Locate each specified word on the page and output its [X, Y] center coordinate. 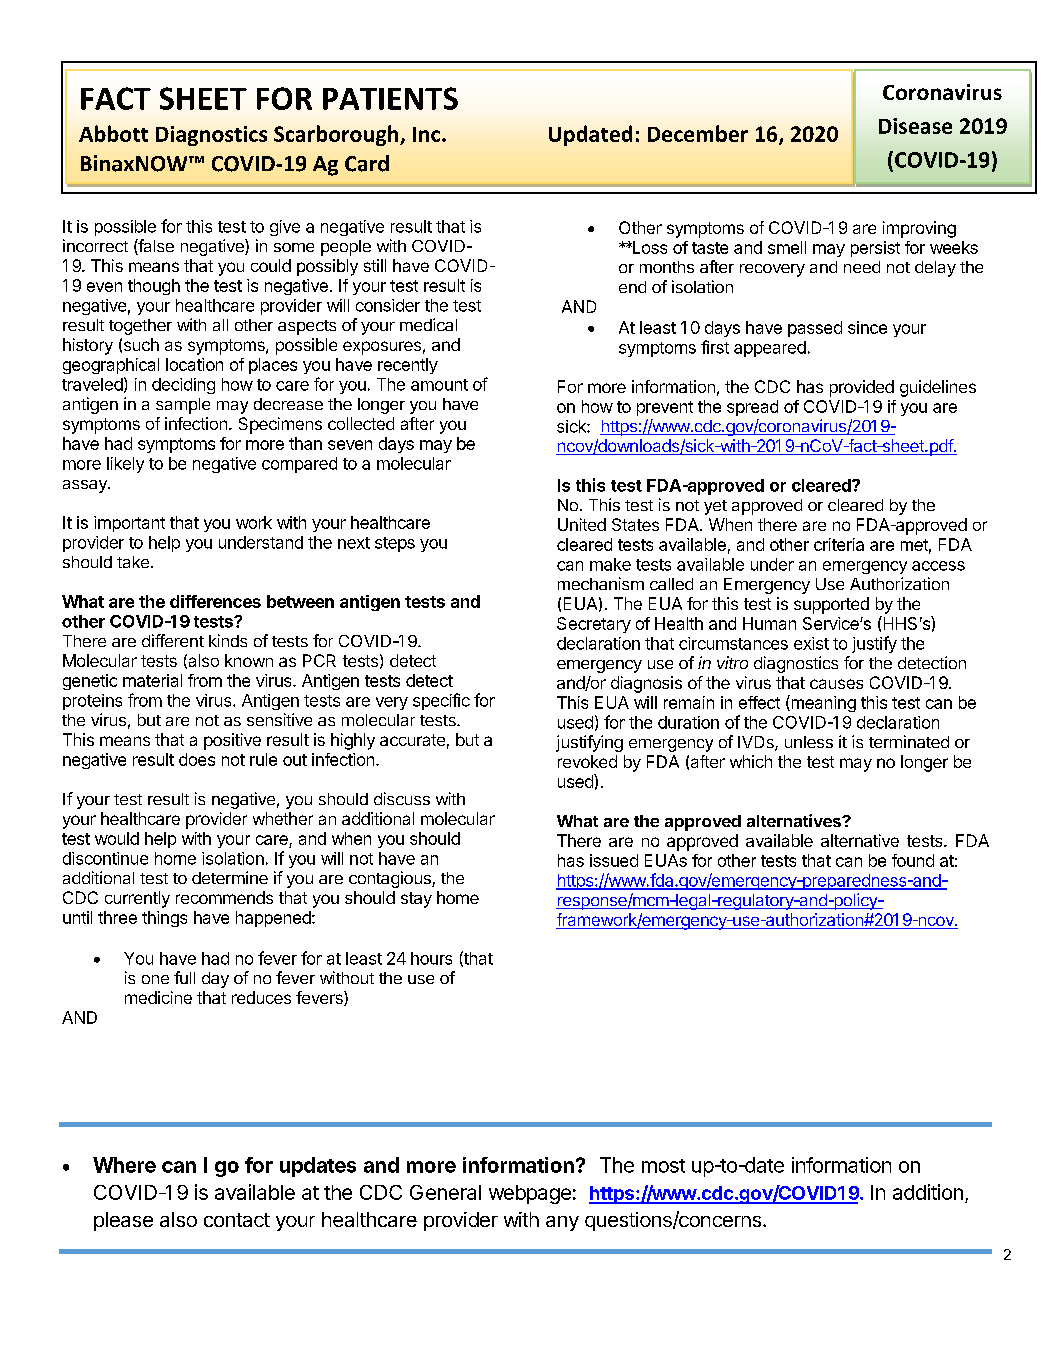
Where [124, 1165]
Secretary [594, 625]
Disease [915, 126]
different [173, 640]
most [663, 1166]
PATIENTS [390, 98]
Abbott [113, 133]
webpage [530, 1194]
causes [836, 684]
